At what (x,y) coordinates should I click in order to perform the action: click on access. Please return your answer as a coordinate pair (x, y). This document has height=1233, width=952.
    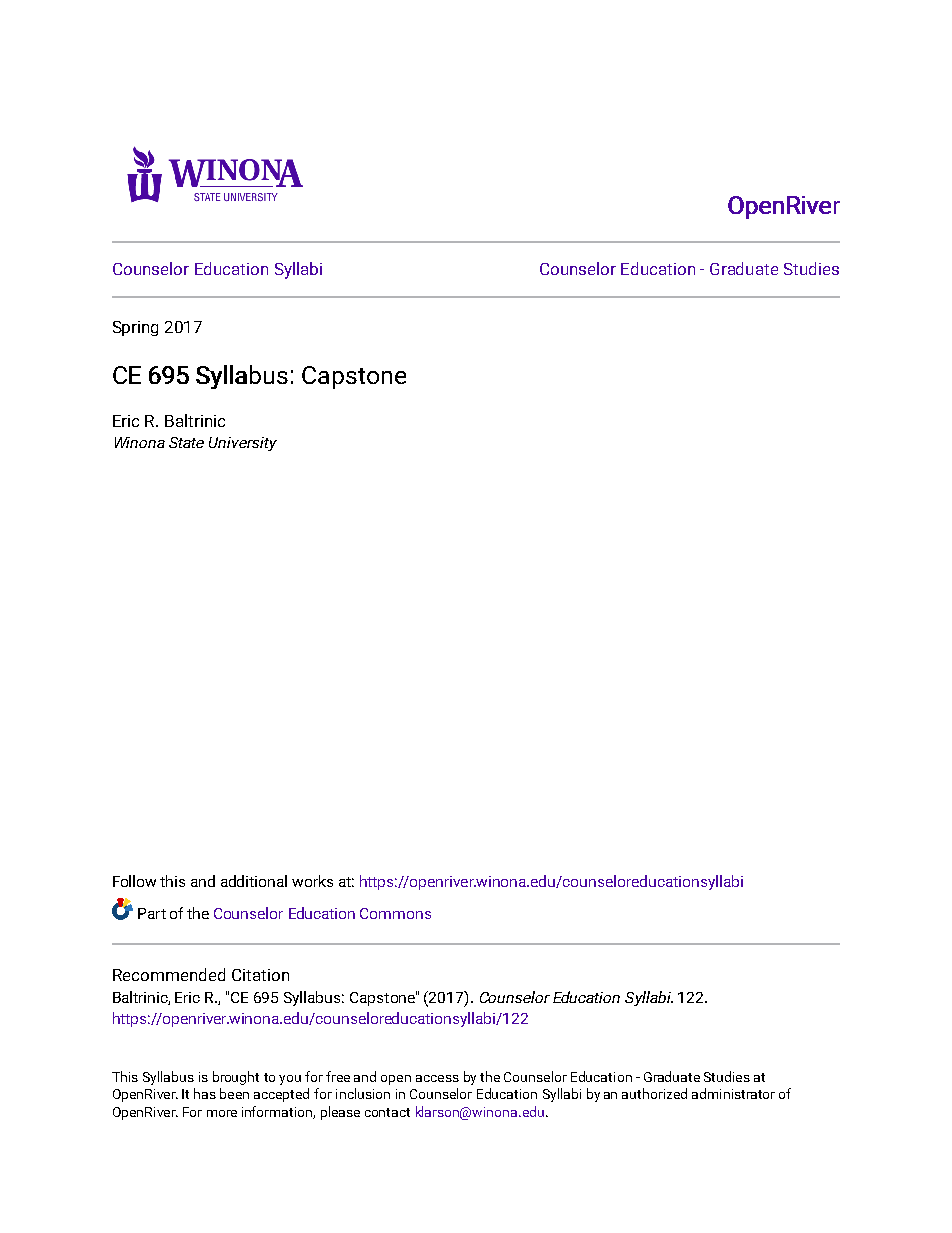
    Looking at the image, I should click on (437, 1078).
